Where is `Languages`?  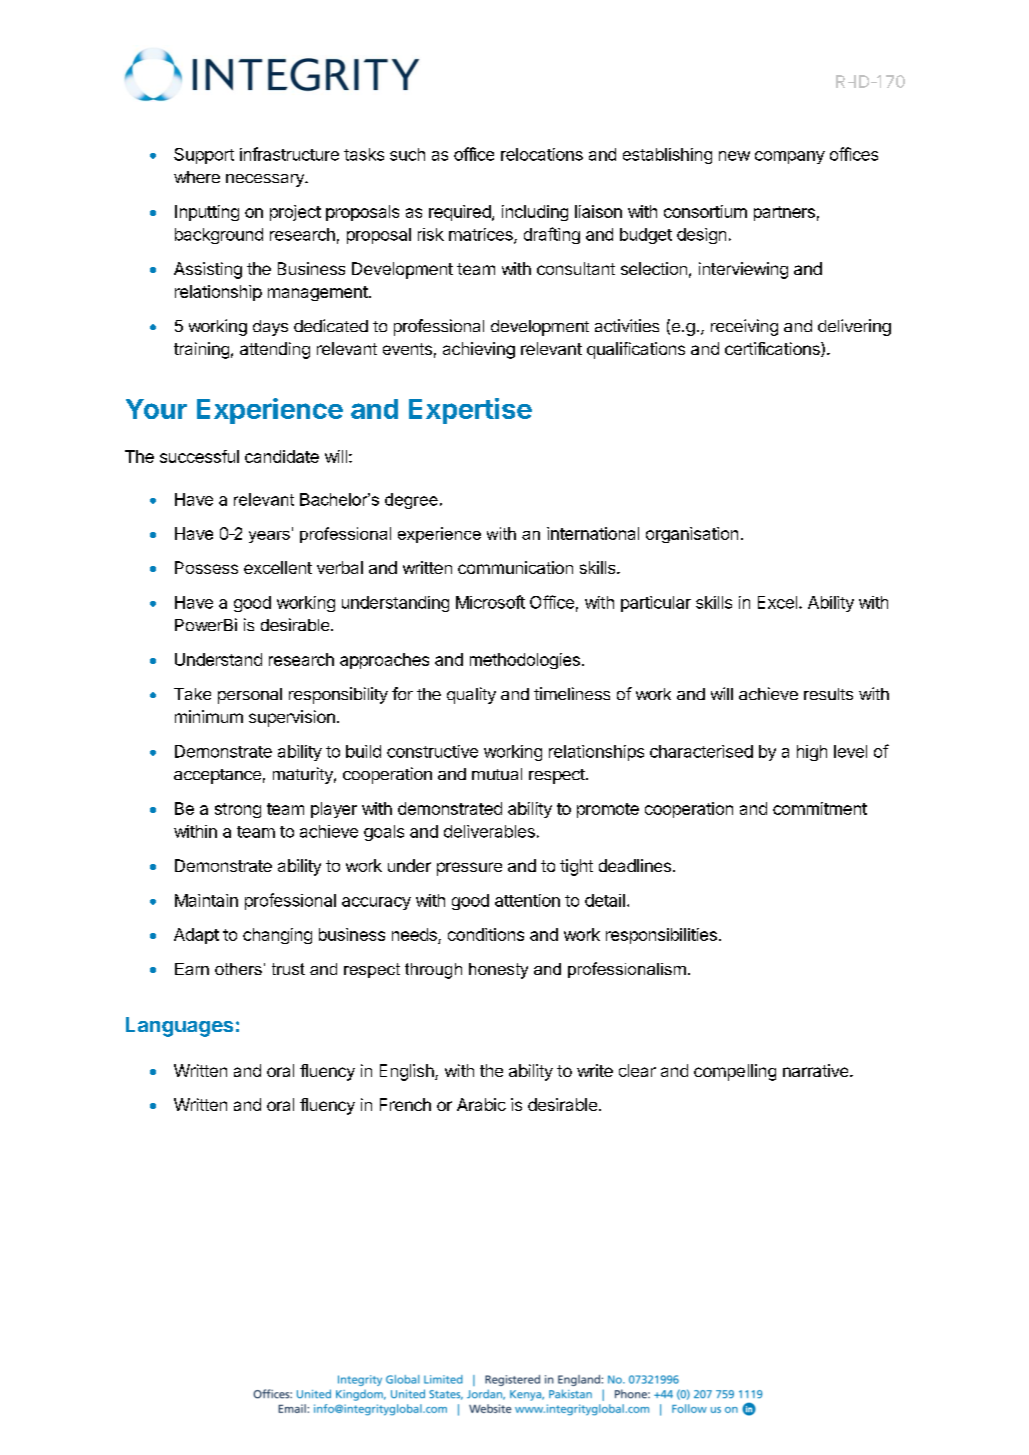
Languages is located at coordinates (179, 1027).
